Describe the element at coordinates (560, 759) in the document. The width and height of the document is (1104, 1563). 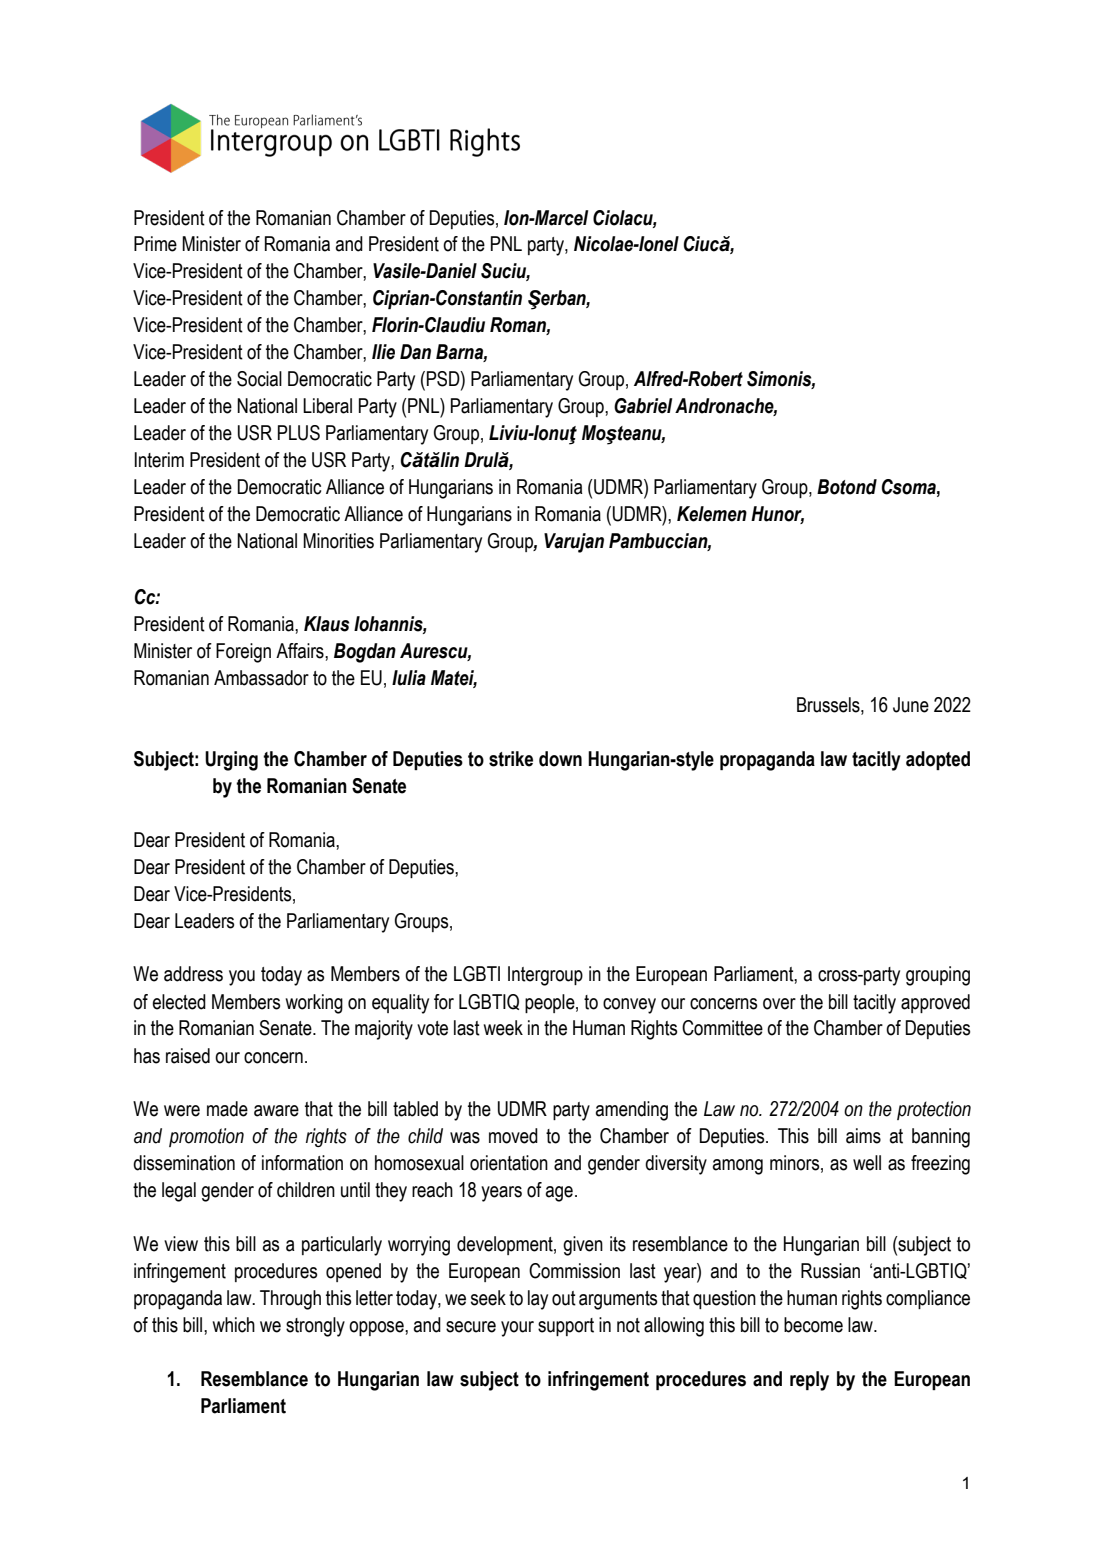
I see `down` at that location.
